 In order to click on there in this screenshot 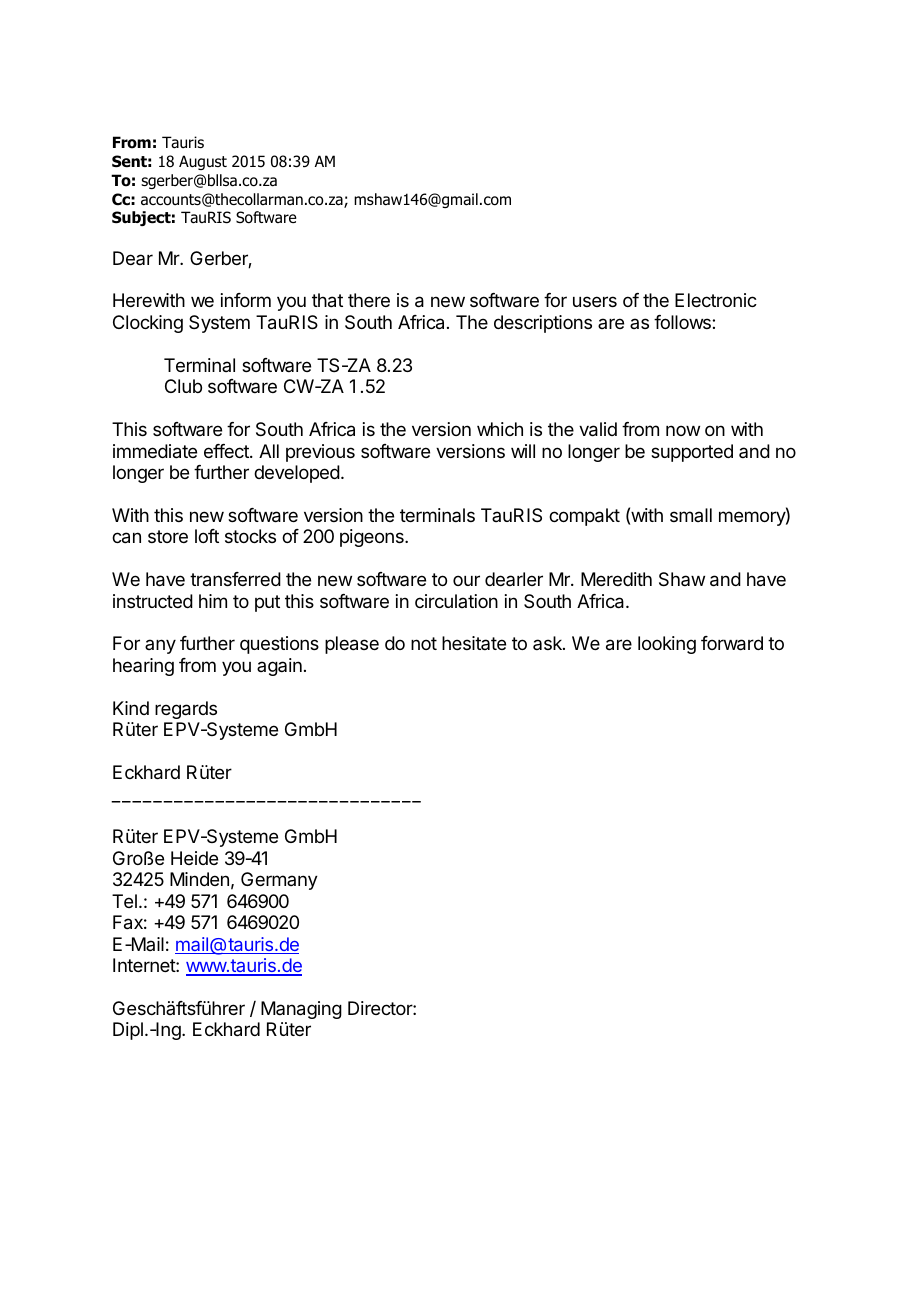, I will do `click(369, 300)`.
